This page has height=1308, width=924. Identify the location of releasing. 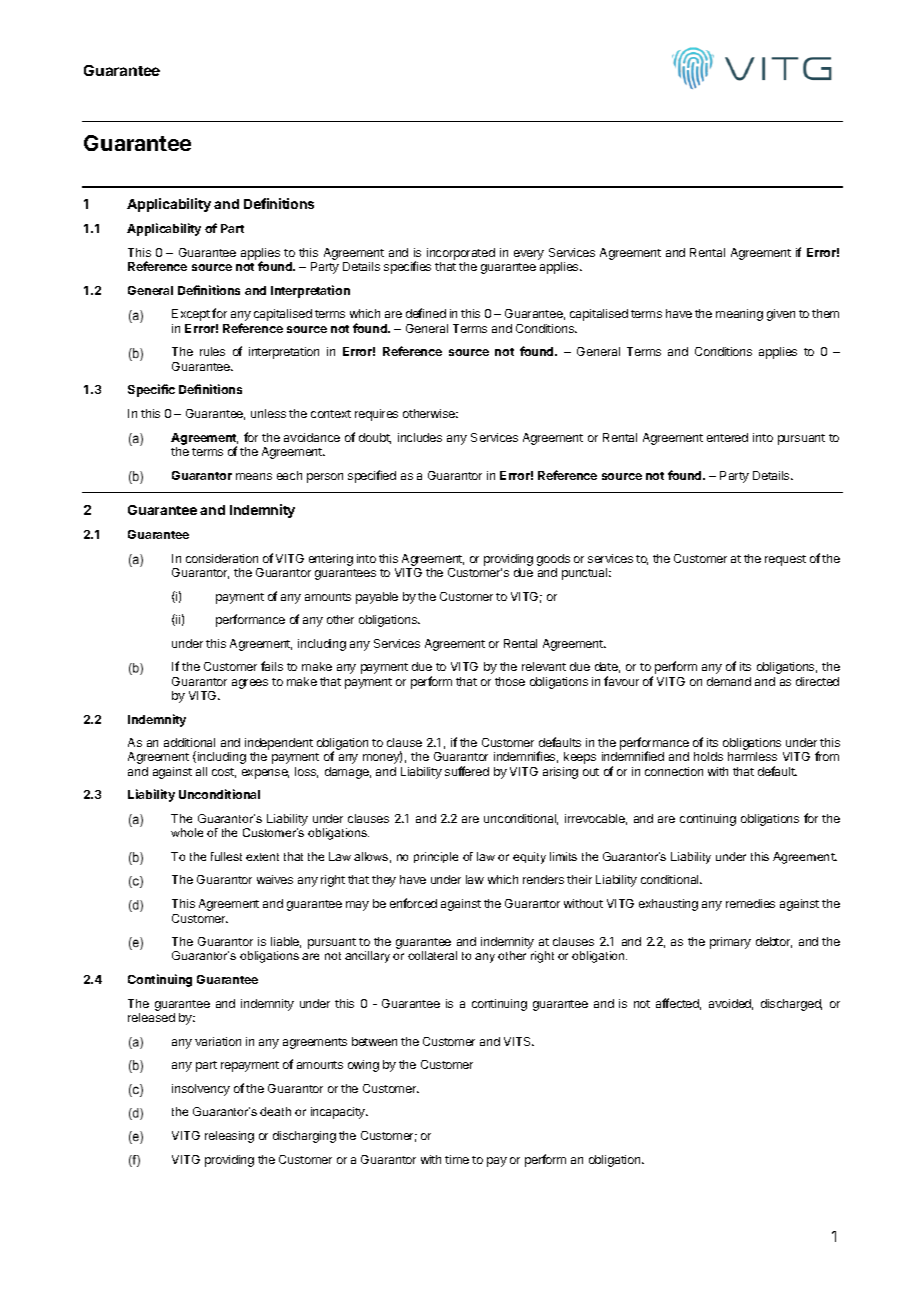
(229, 1137).
